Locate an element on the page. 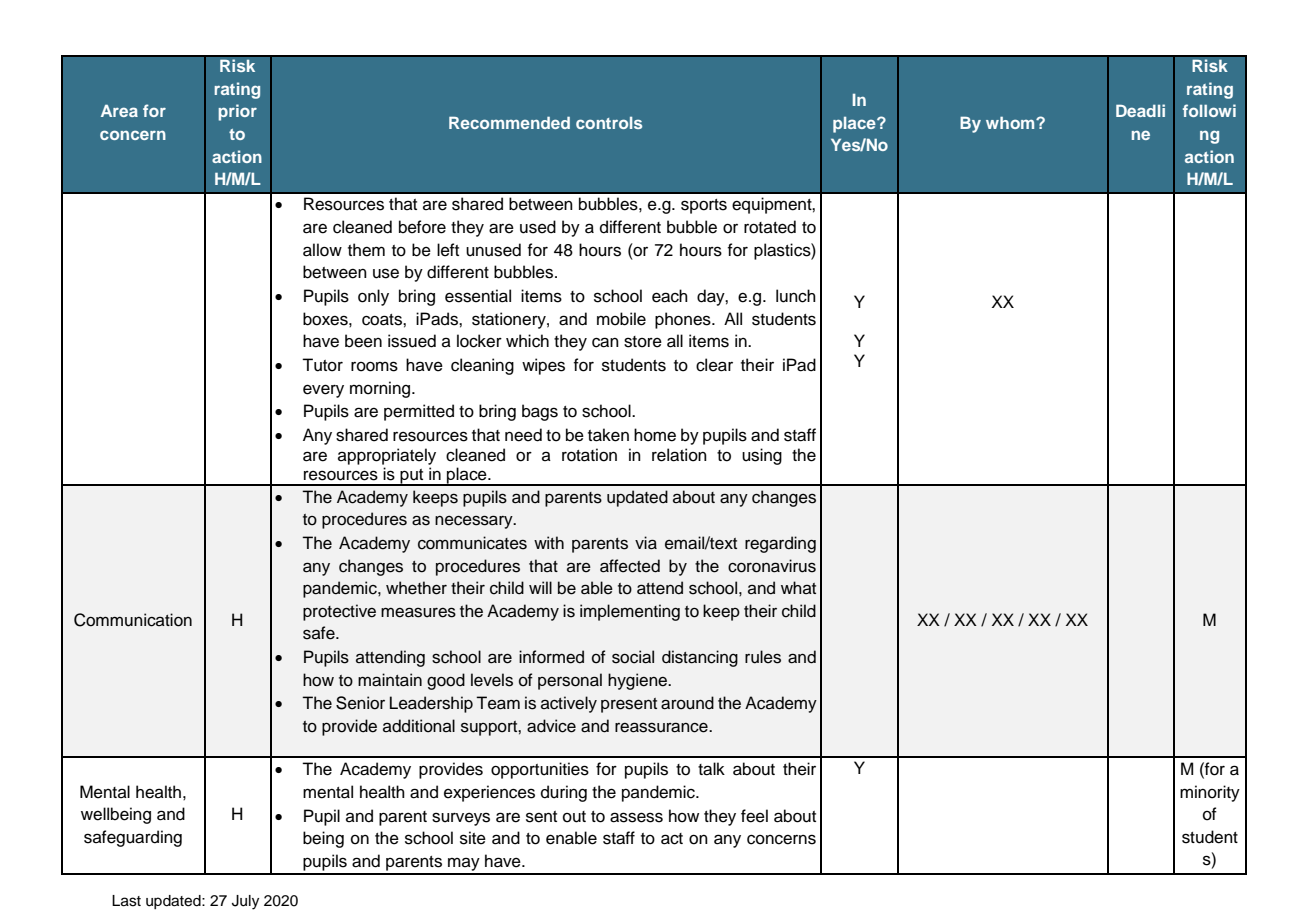 The height and width of the page is (924, 1308). prior is located at coordinates (237, 112).
